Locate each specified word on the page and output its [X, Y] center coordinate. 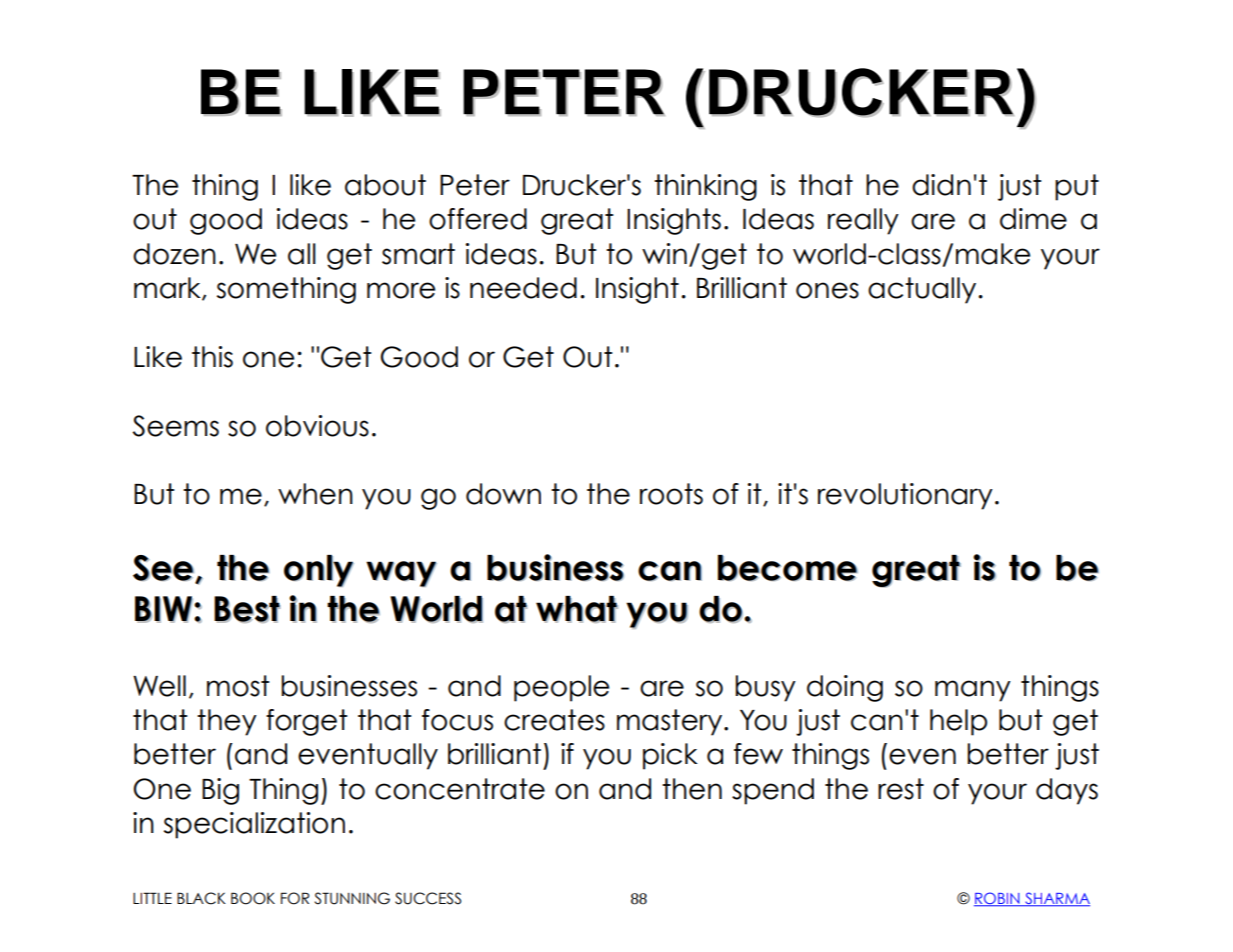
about [385, 185]
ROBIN [998, 899]
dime [1033, 219]
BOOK [253, 898]
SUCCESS [428, 898]
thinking [705, 187]
